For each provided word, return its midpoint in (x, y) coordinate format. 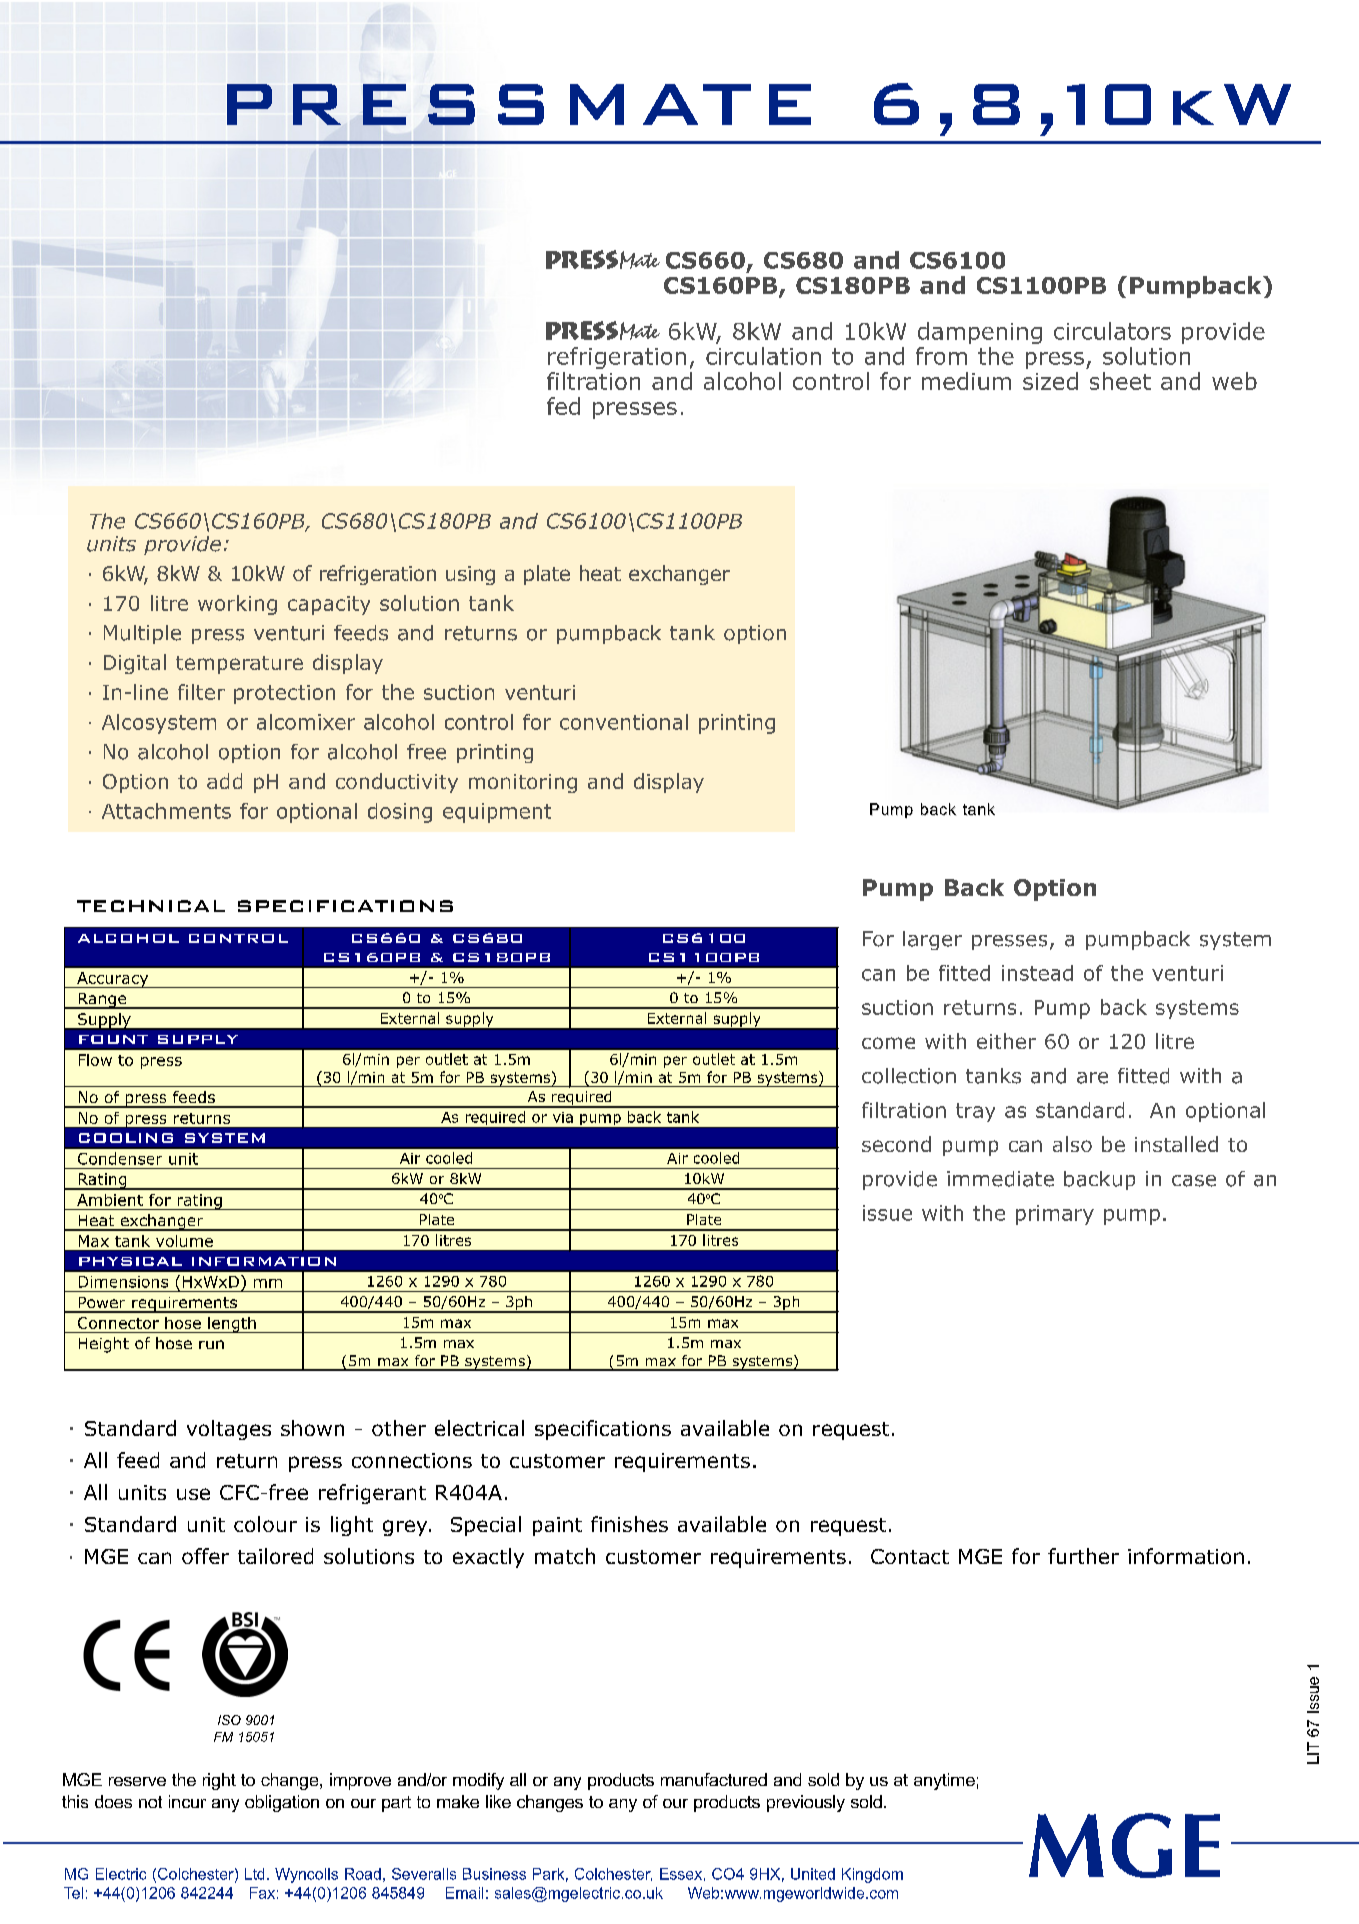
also (1072, 1144)
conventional (624, 722)
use (193, 1494)
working (237, 605)
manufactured (714, 1779)
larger (932, 940)
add (224, 781)
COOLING (126, 1138)
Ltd (254, 1874)
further (1083, 1556)
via (563, 1117)
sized (1050, 381)
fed (563, 406)
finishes (629, 1524)
